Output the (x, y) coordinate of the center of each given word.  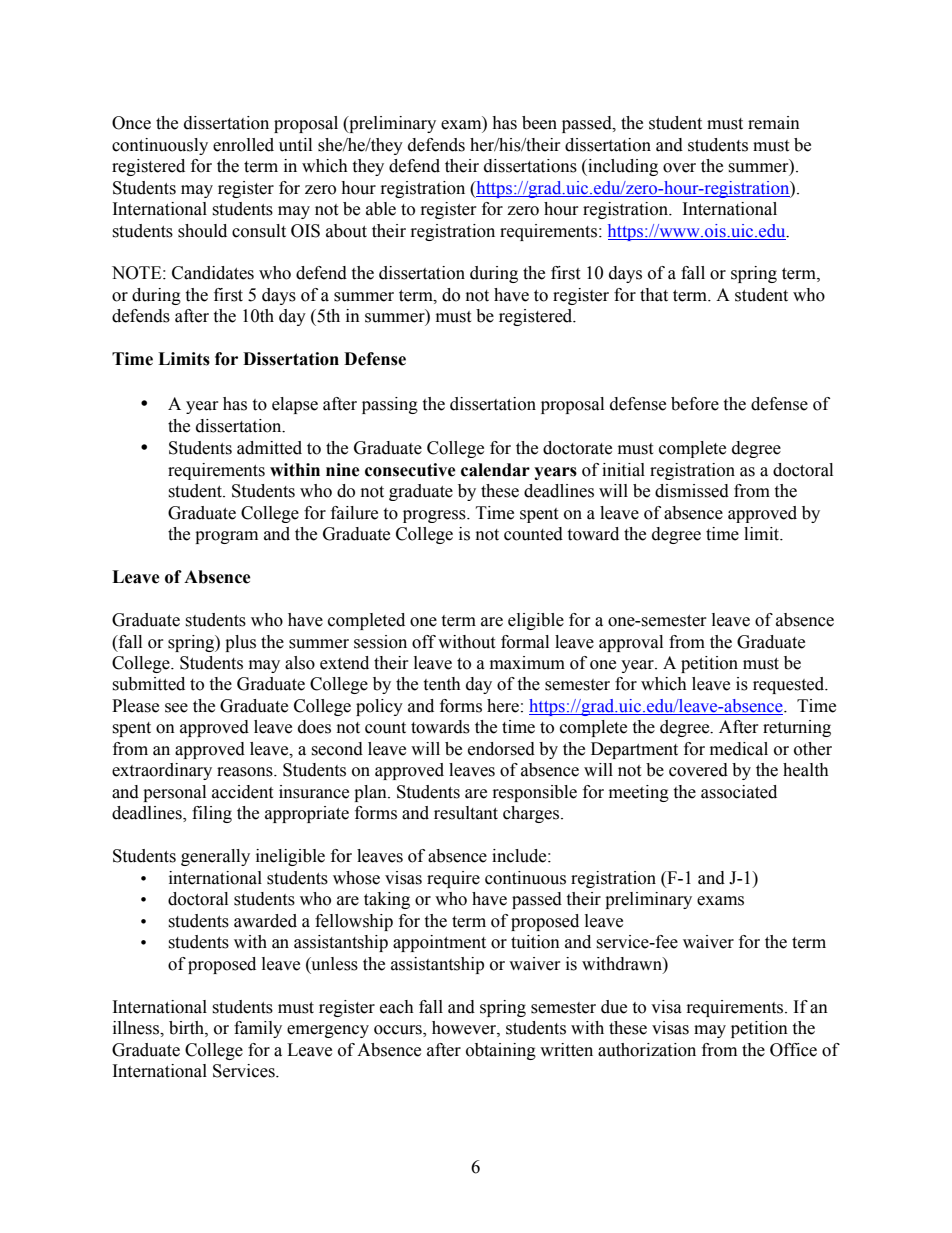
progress (435, 516)
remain (774, 123)
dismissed (692, 491)
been (539, 123)
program (226, 537)
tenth (442, 684)
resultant (466, 813)
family (258, 1029)
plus (240, 643)
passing (390, 405)
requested (790, 685)
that (654, 295)
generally (215, 857)
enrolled (243, 145)
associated (739, 792)
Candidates (213, 273)
